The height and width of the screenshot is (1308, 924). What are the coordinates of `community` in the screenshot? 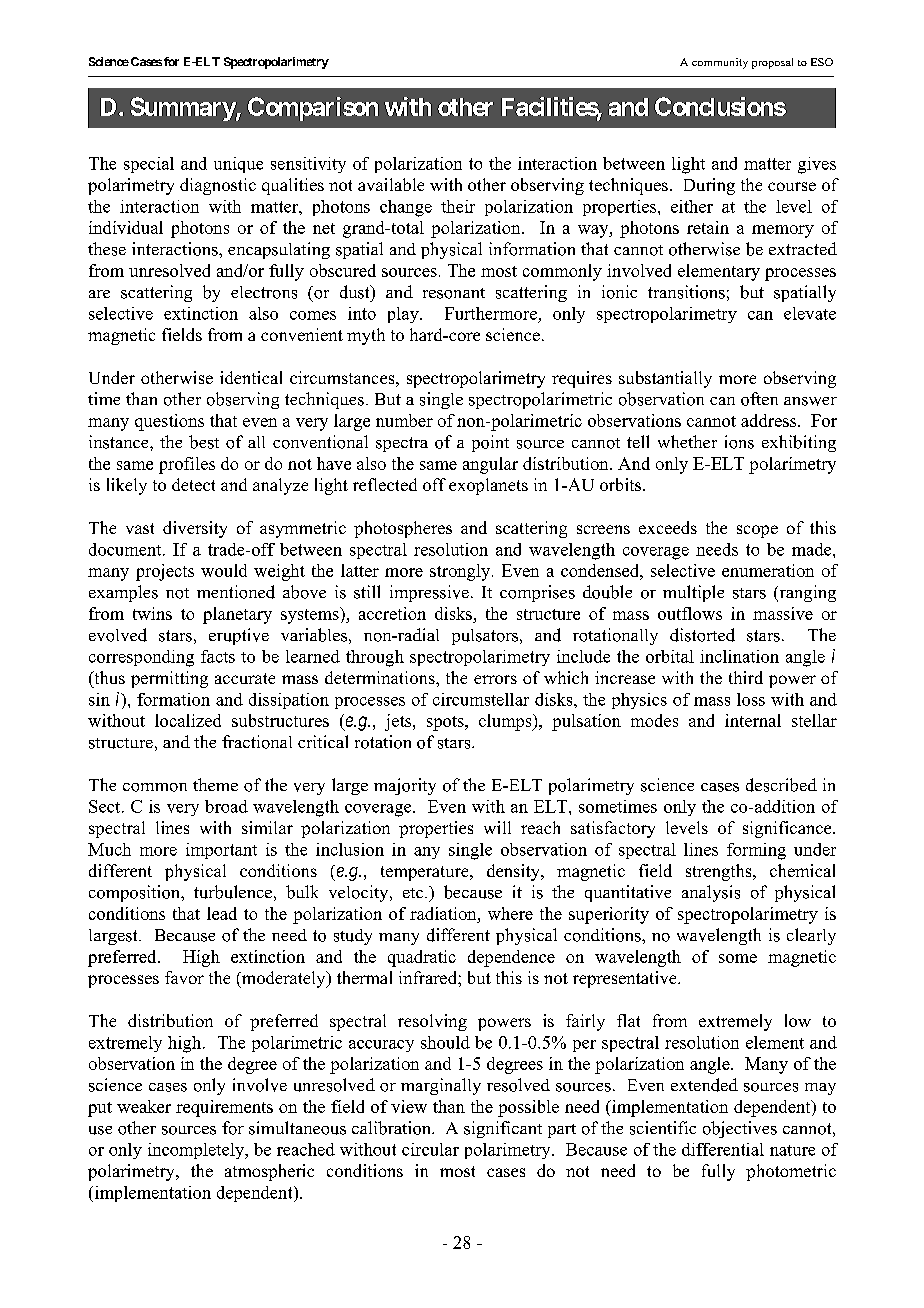 It's located at (720, 63).
